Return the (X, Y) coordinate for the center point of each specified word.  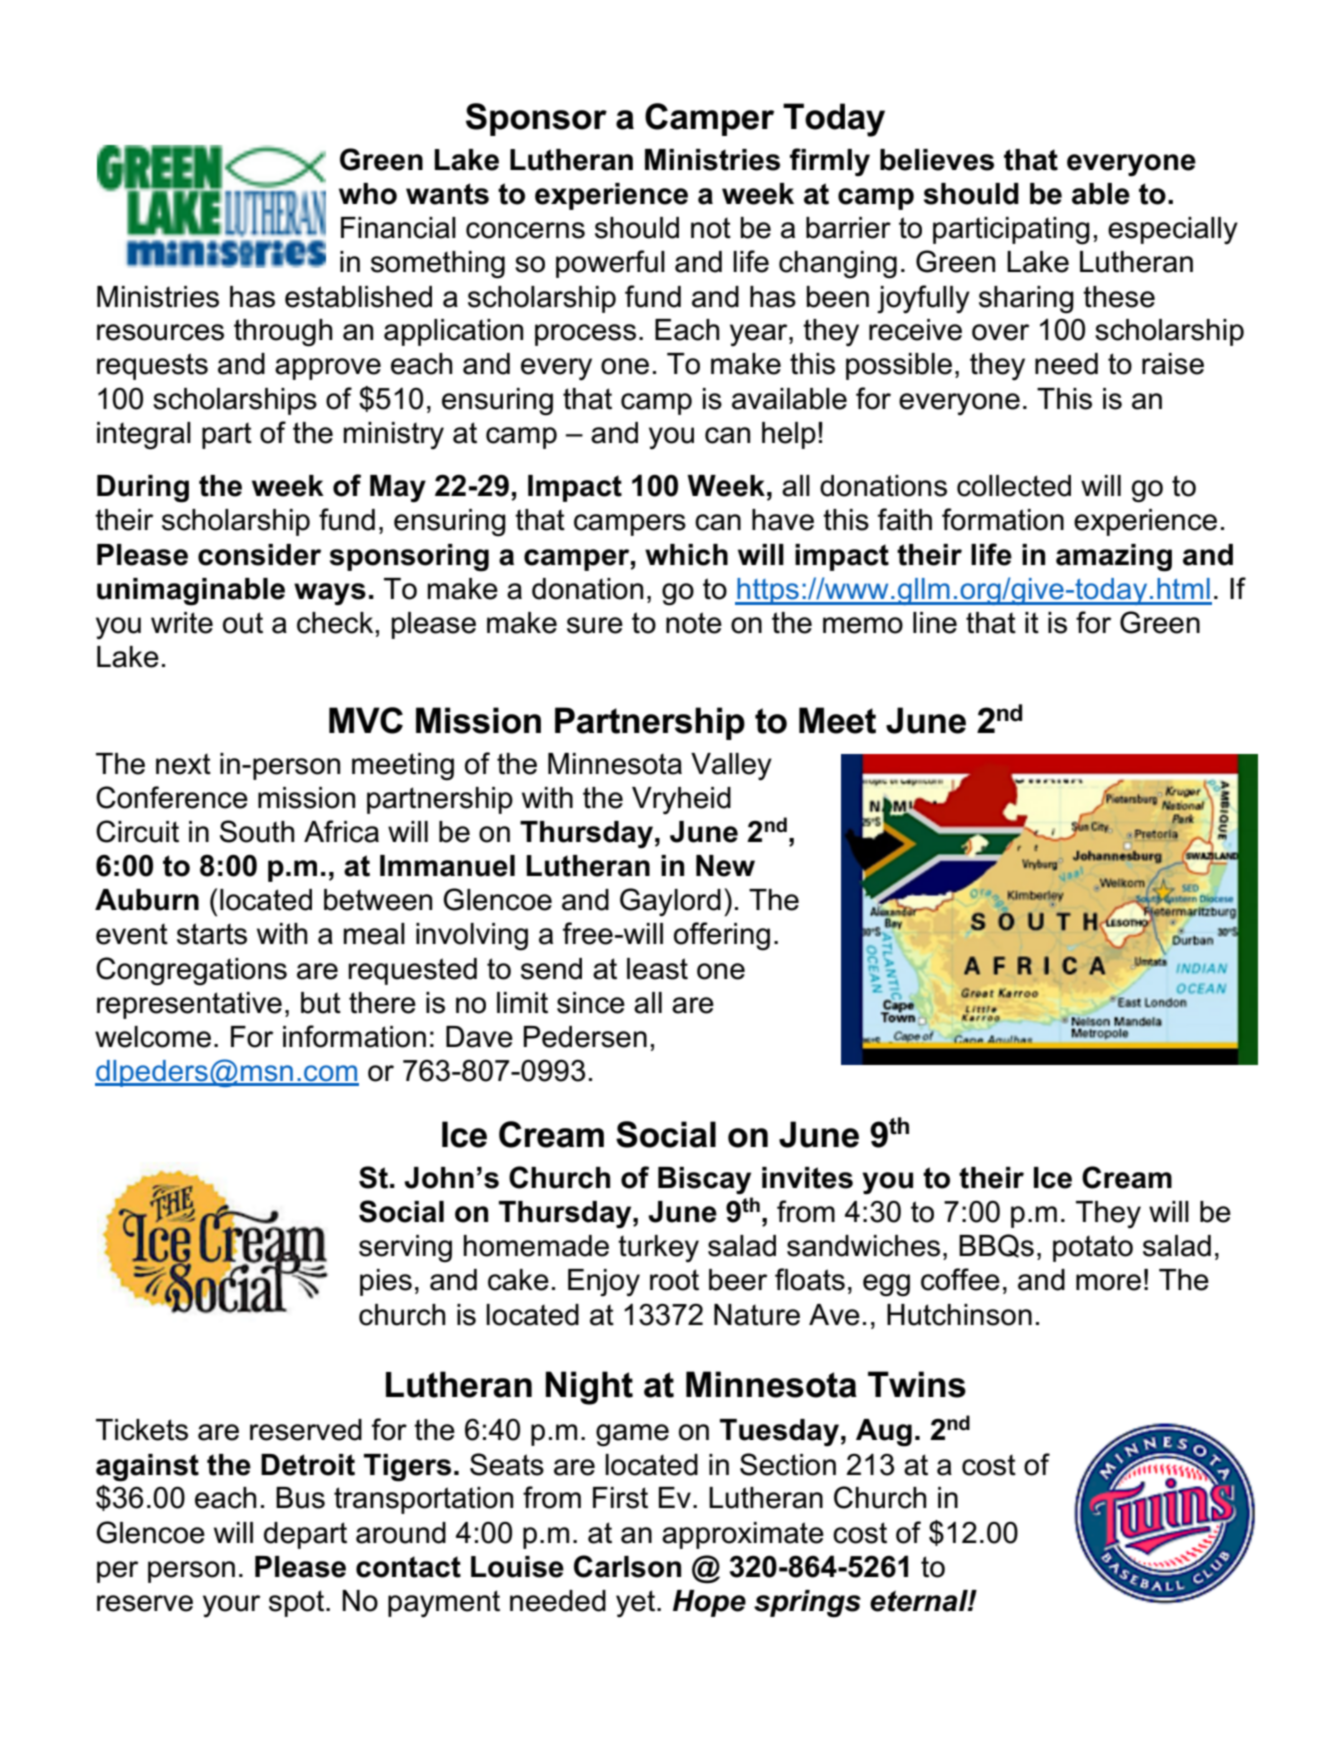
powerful (610, 264)
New (725, 866)
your (231, 1606)
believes (937, 160)
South (257, 831)
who (368, 194)
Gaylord (670, 902)
